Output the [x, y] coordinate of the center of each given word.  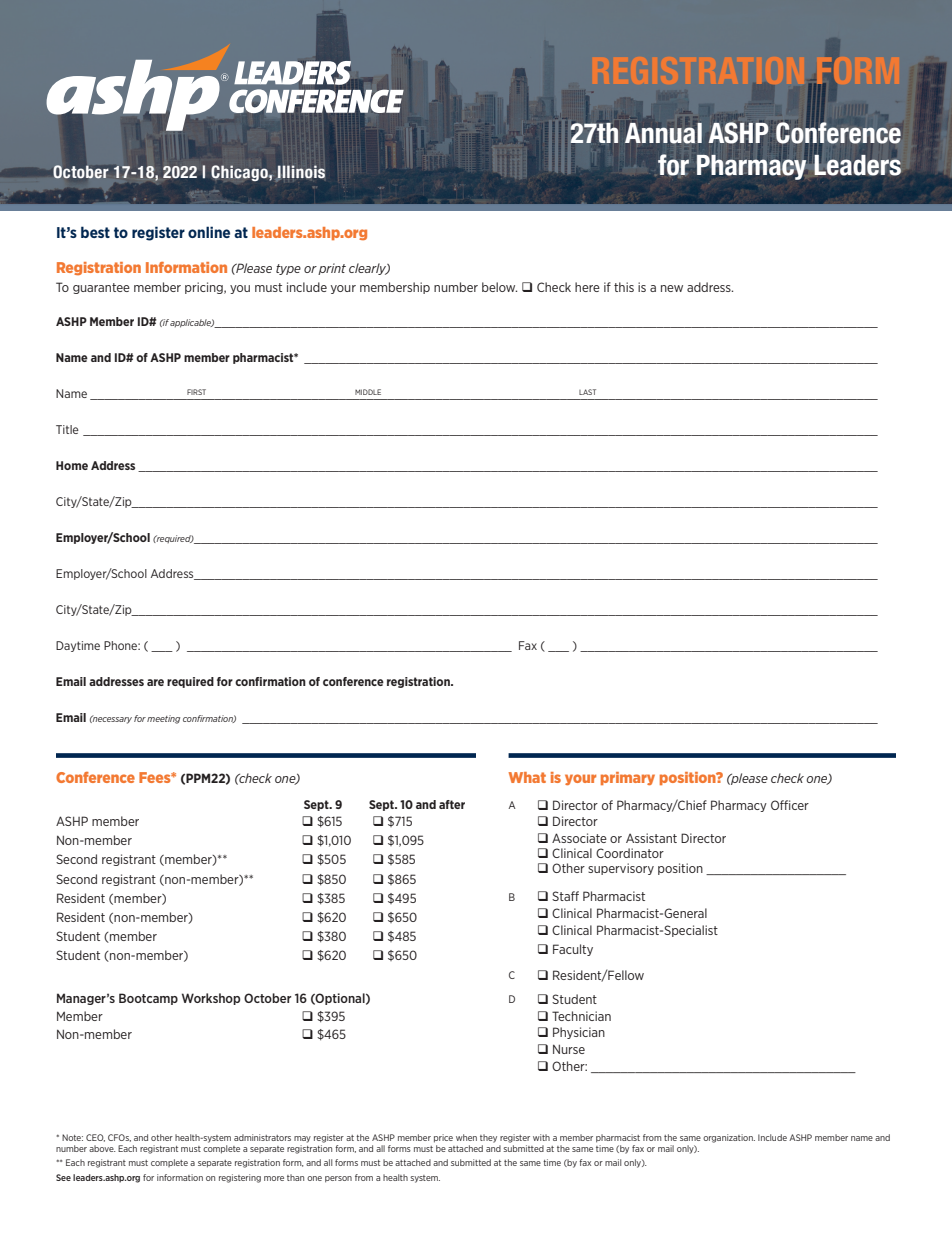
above [102, 1148]
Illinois [301, 172]
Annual [663, 133]
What [527, 777]
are [155, 682]
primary [628, 778]
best [95, 232]
